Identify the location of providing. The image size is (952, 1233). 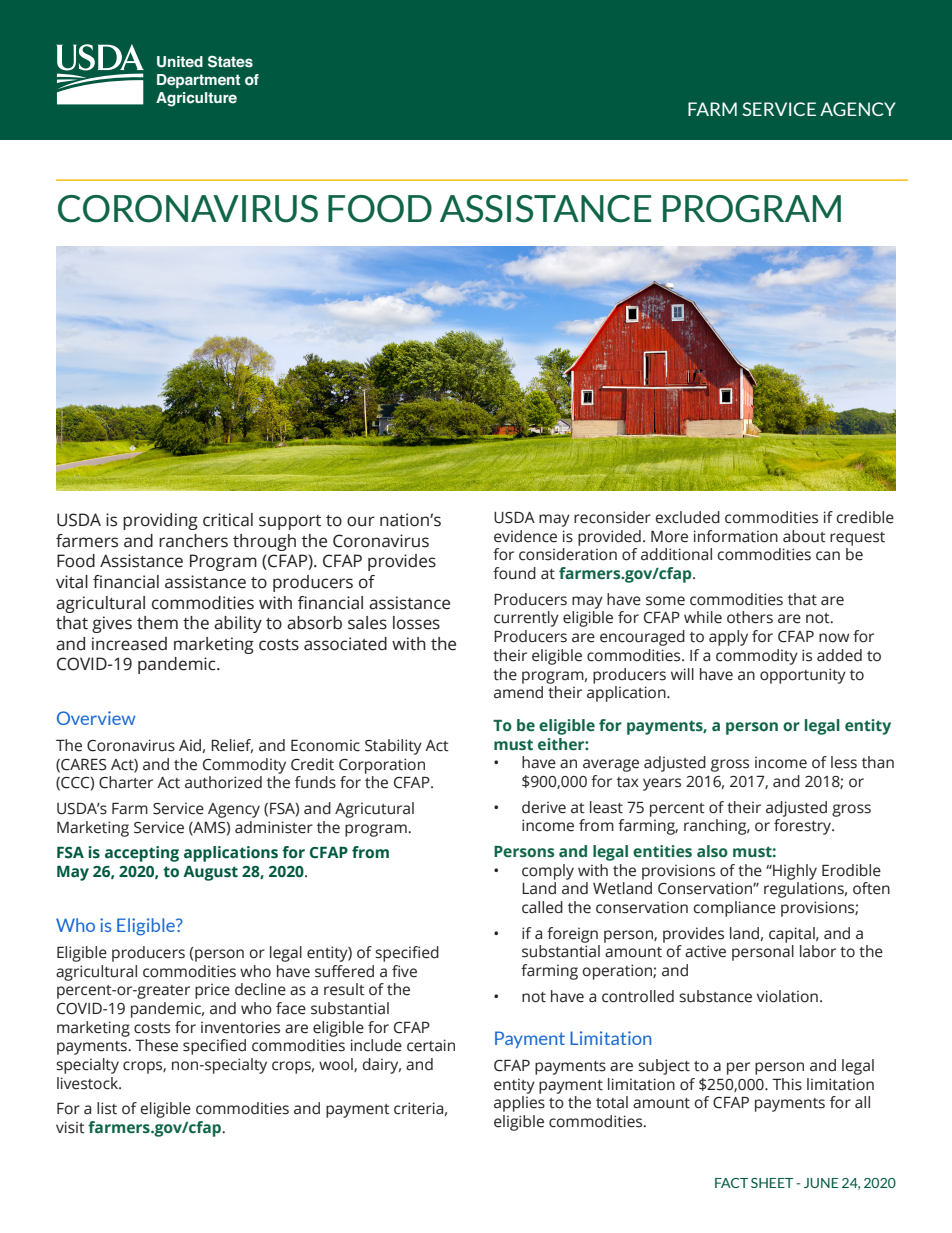
(160, 521).
